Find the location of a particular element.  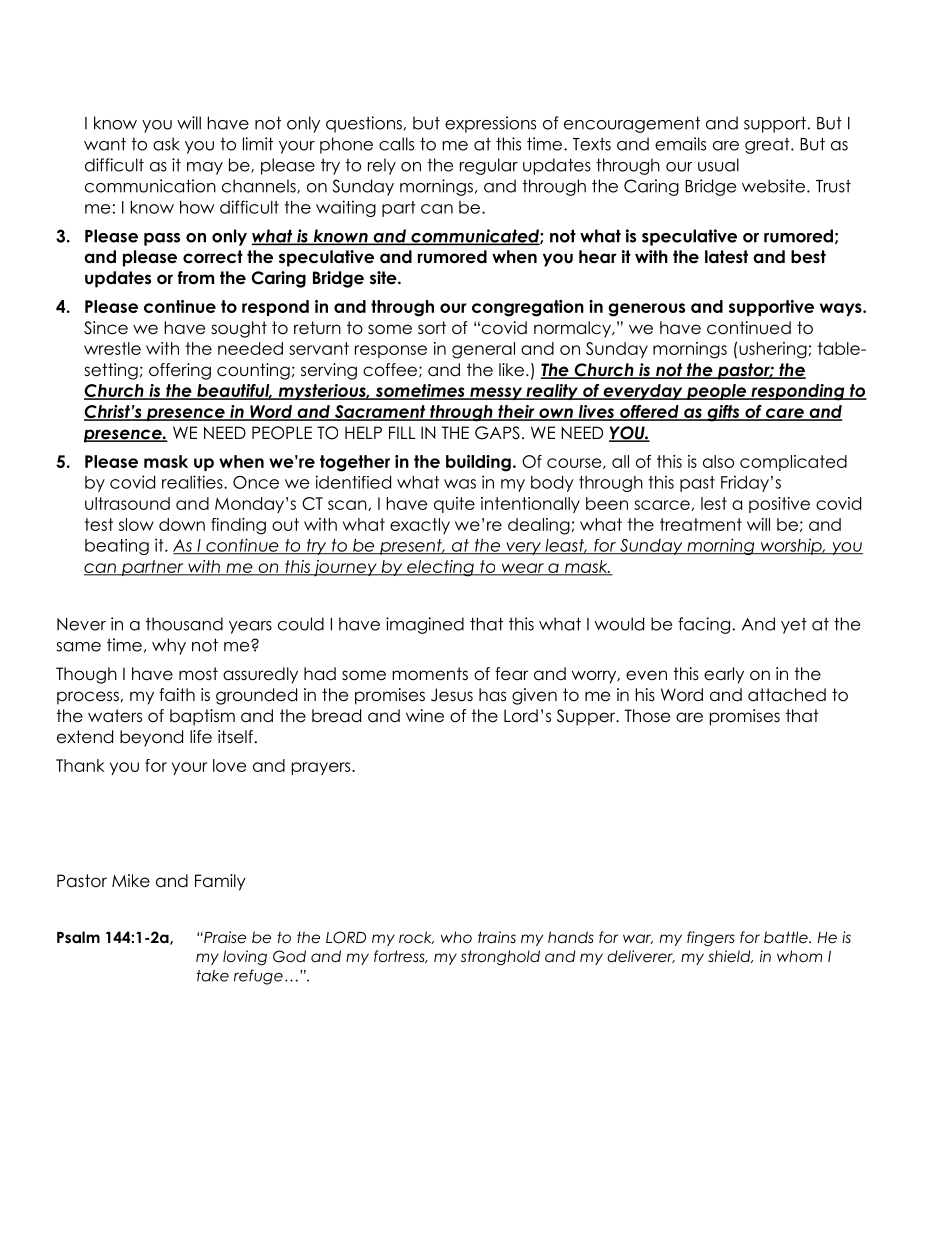

Jesus is located at coordinates (452, 695).
